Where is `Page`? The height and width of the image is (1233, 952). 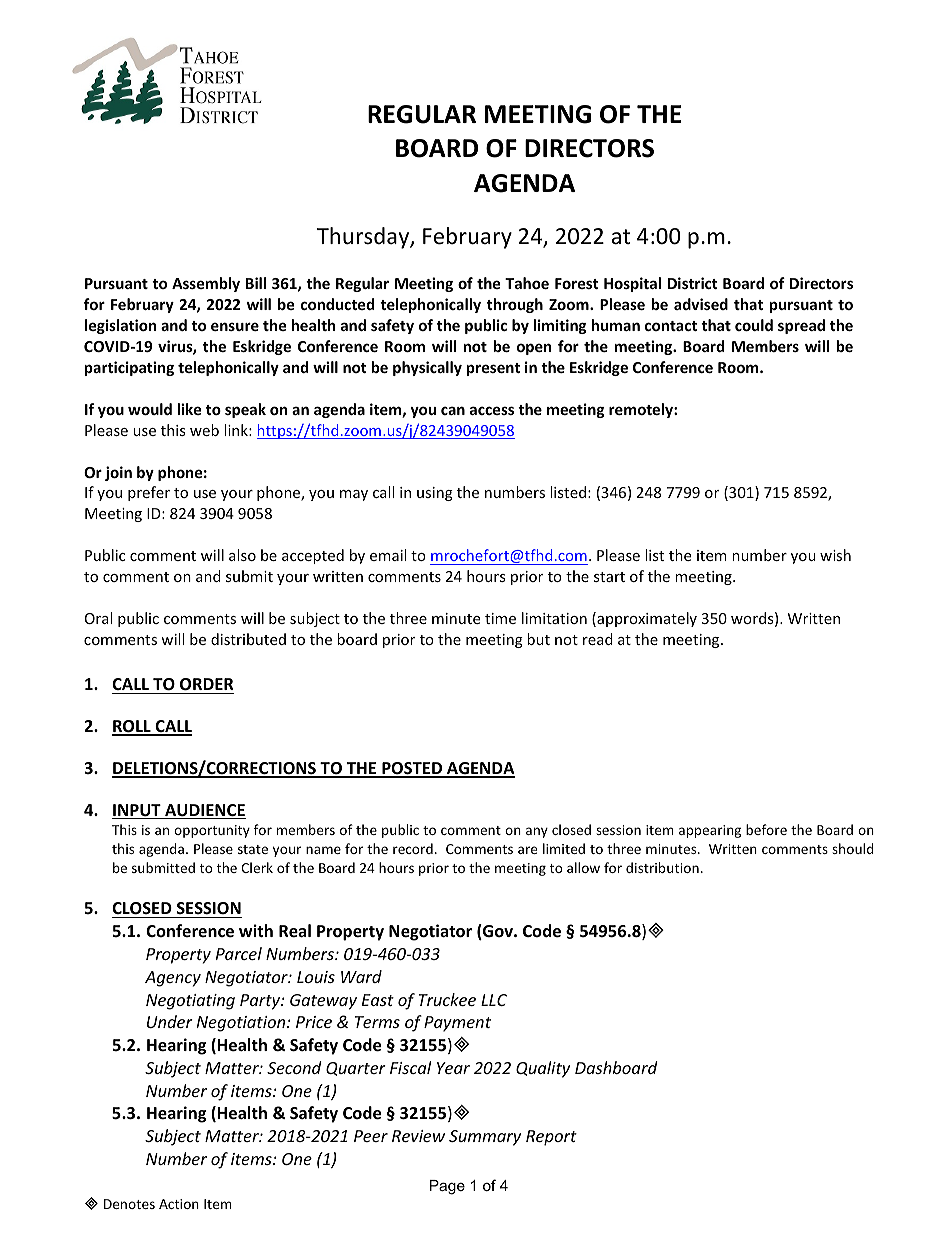
Page is located at coordinates (447, 1187).
